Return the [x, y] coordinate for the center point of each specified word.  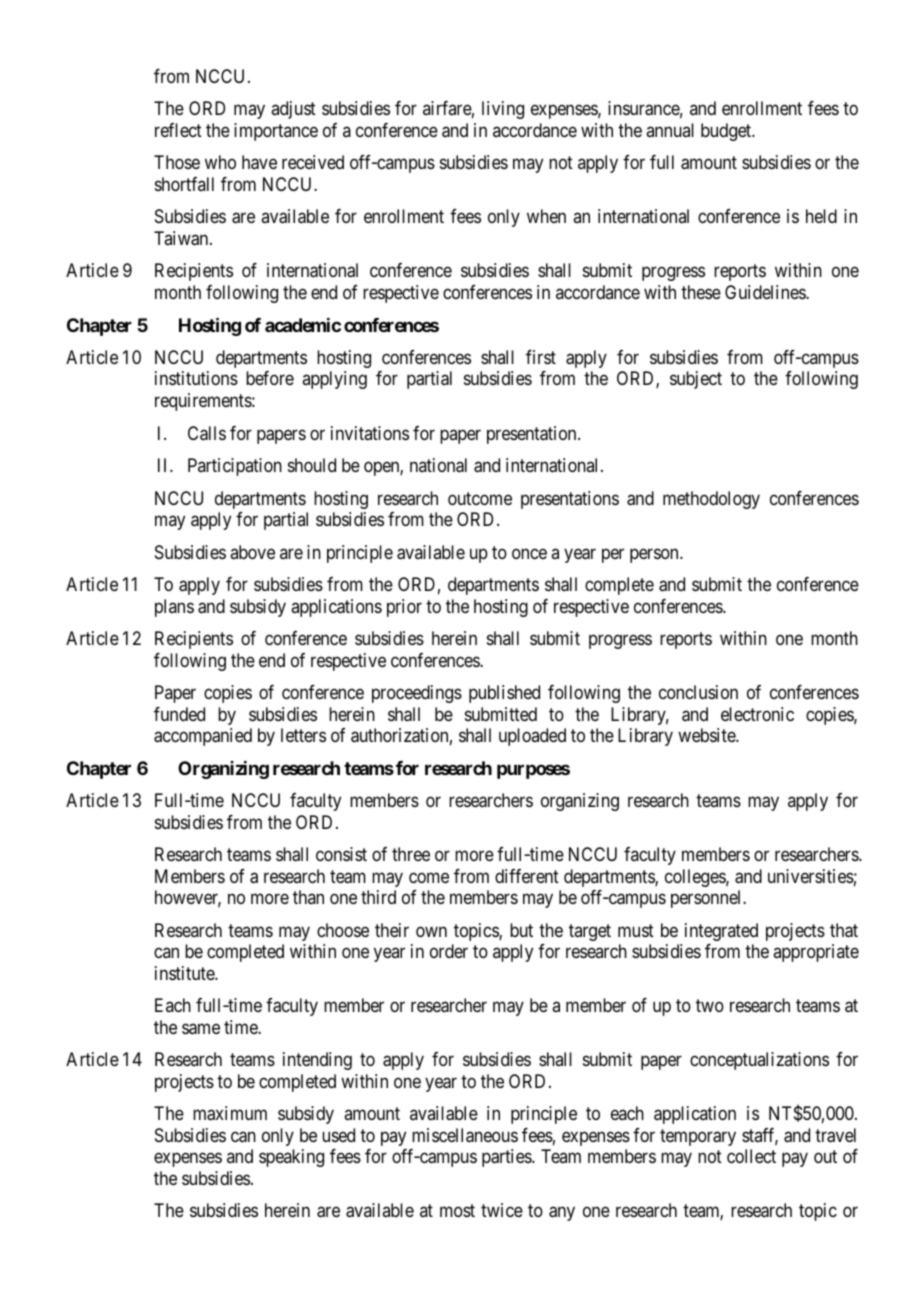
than [308, 897]
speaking [291, 1158]
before [270, 378]
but [521, 930]
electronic [757, 714]
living [503, 110]
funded [179, 714]
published [504, 694]
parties [507, 1158]
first [541, 357]
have [259, 162]
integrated [721, 932]
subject [696, 380]
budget [727, 132]
